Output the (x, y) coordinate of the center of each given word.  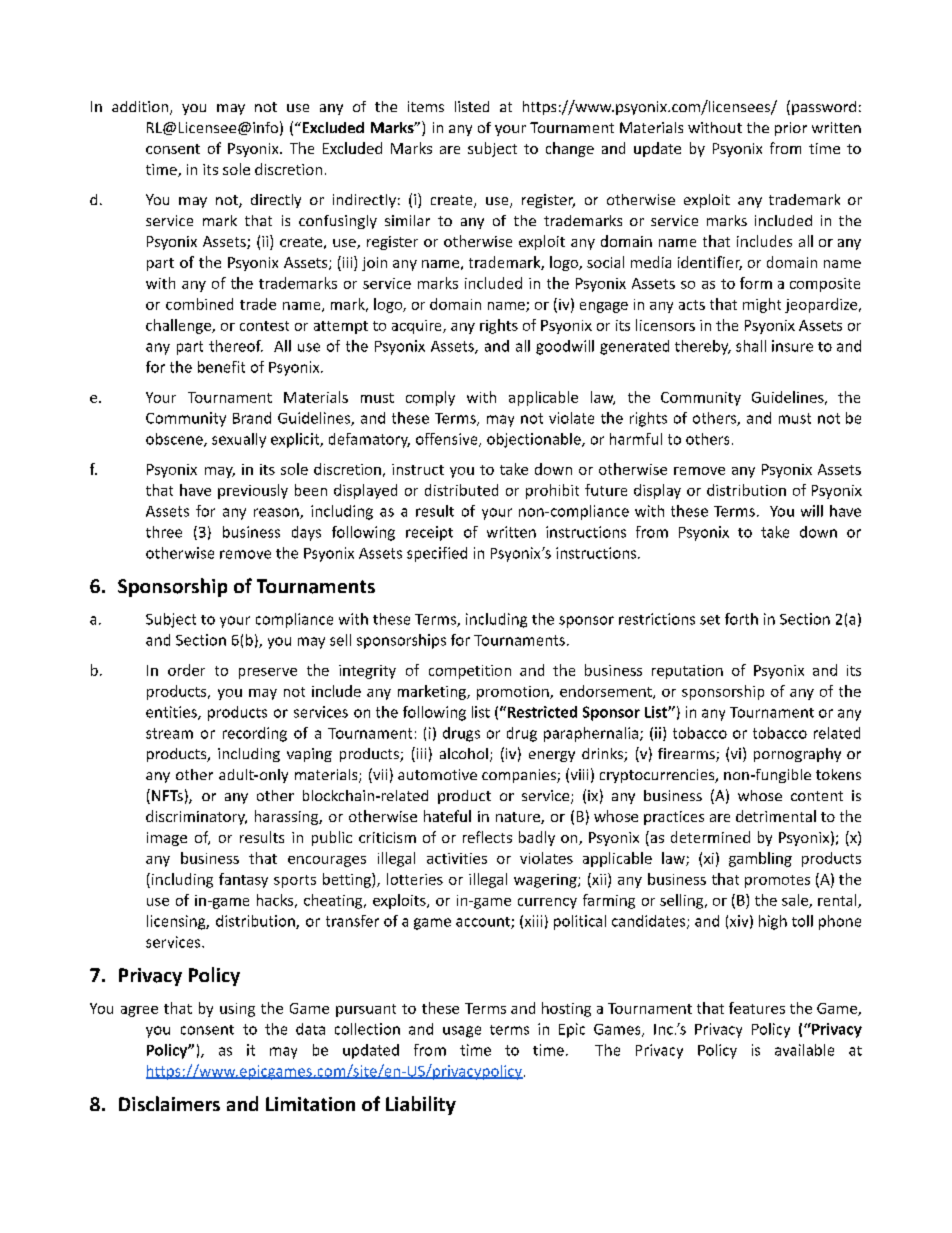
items (426, 106)
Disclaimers (169, 1103)
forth (741, 619)
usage (462, 1032)
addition (140, 106)
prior (791, 129)
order (186, 670)
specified (437, 554)
